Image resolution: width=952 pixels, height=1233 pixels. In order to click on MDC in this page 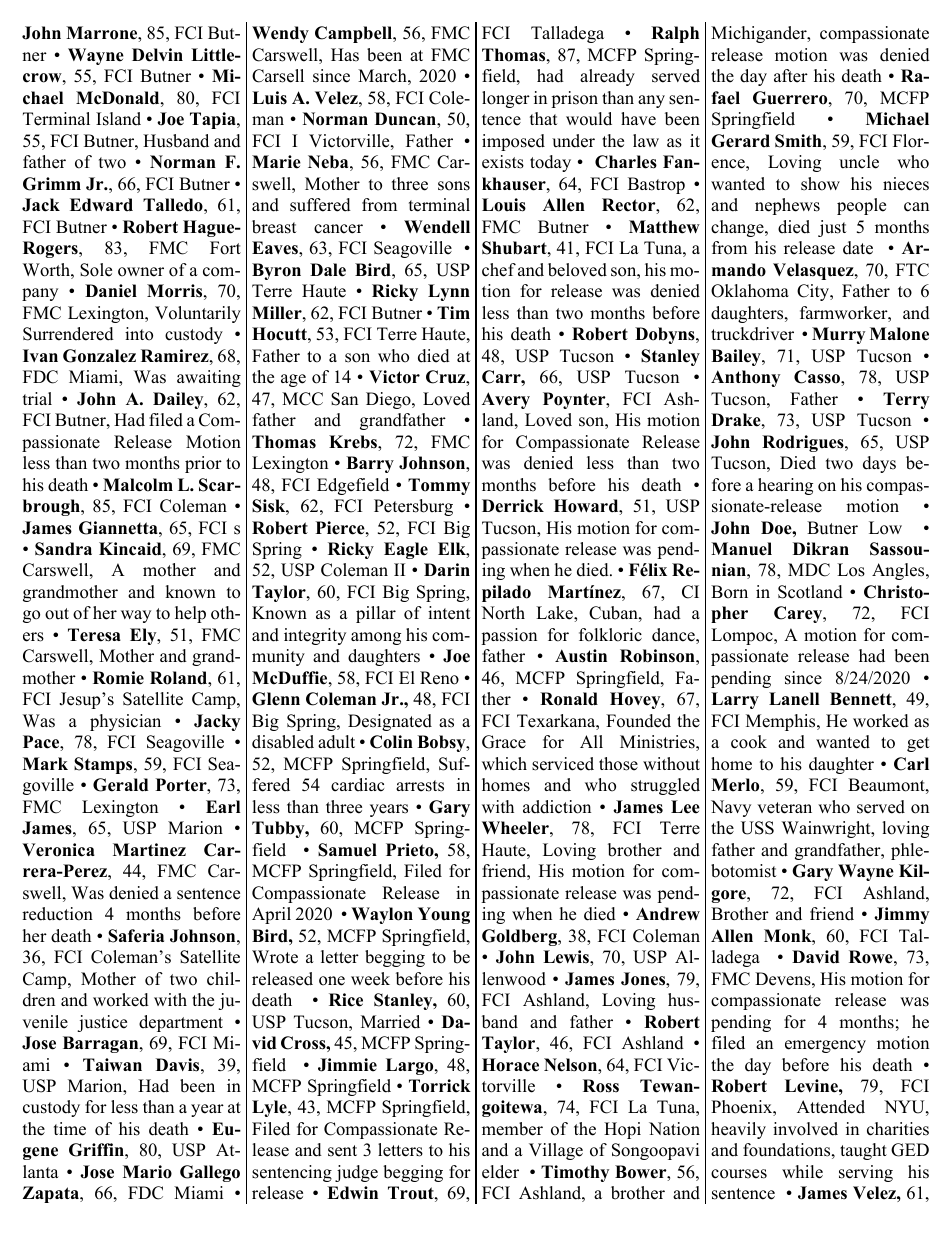, I will do `click(809, 570)`.
